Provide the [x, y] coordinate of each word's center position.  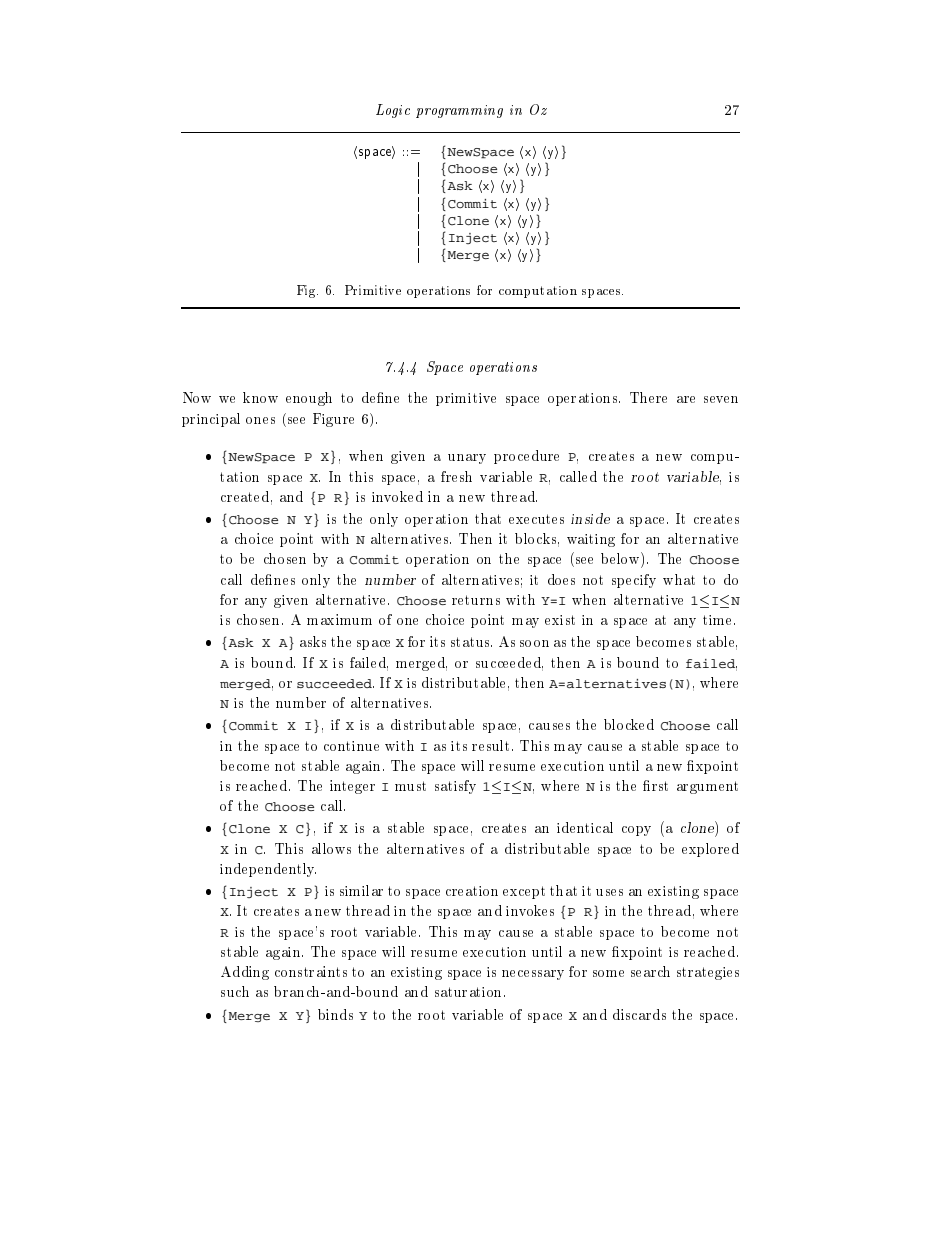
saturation [470, 992]
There [648, 397]
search [650, 971]
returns [476, 600]
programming [459, 111]
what [679, 579]
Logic [393, 111]
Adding [245, 973]
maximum [339, 619]
